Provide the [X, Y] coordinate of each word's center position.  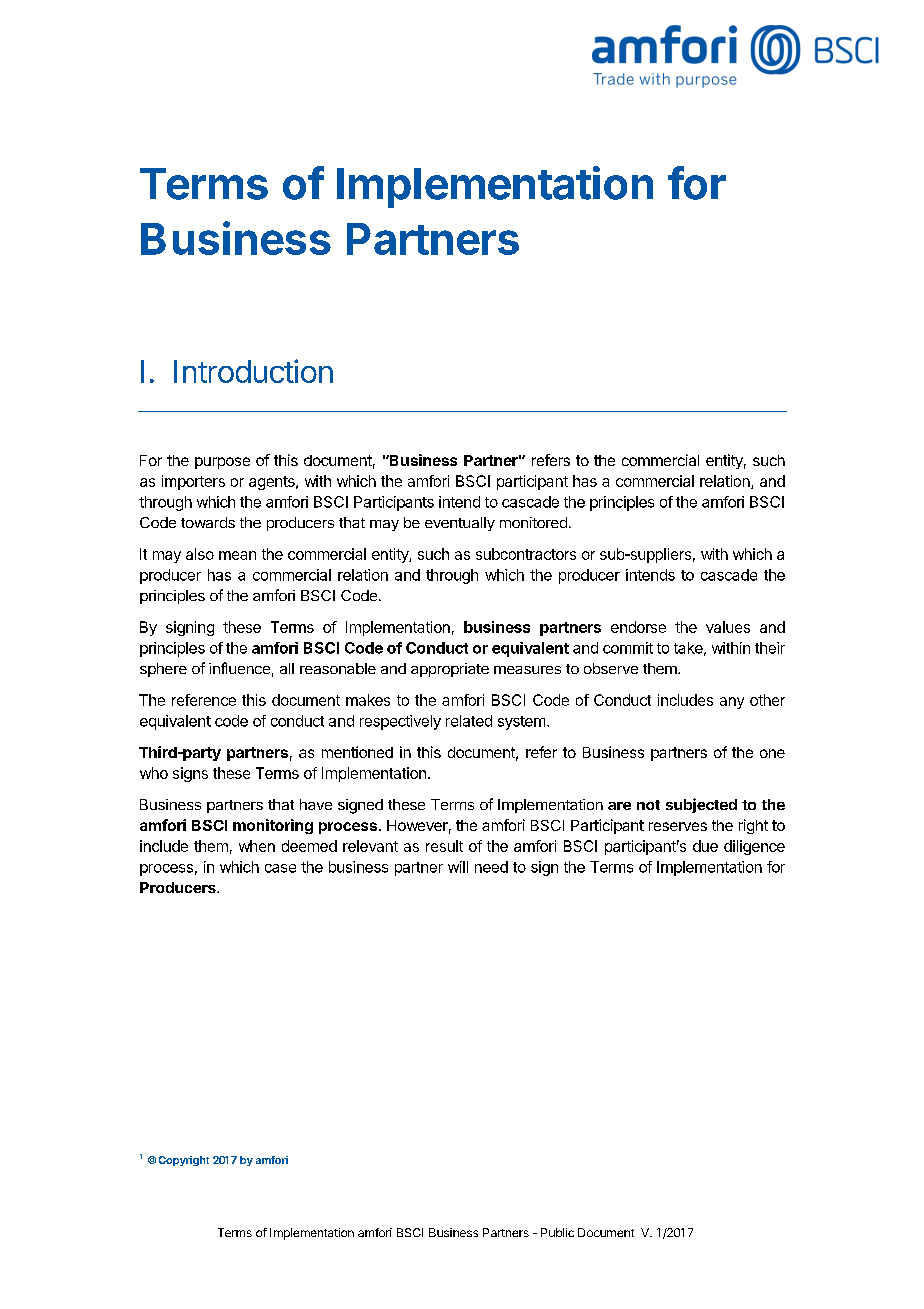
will [458, 867]
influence [239, 668]
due [705, 846]
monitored [533, 522]
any [732, 703]
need [491, 867]
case [280, 868]
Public [557, 1232]
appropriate [450, 670]
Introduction [253, 371]
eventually [460, 524]
